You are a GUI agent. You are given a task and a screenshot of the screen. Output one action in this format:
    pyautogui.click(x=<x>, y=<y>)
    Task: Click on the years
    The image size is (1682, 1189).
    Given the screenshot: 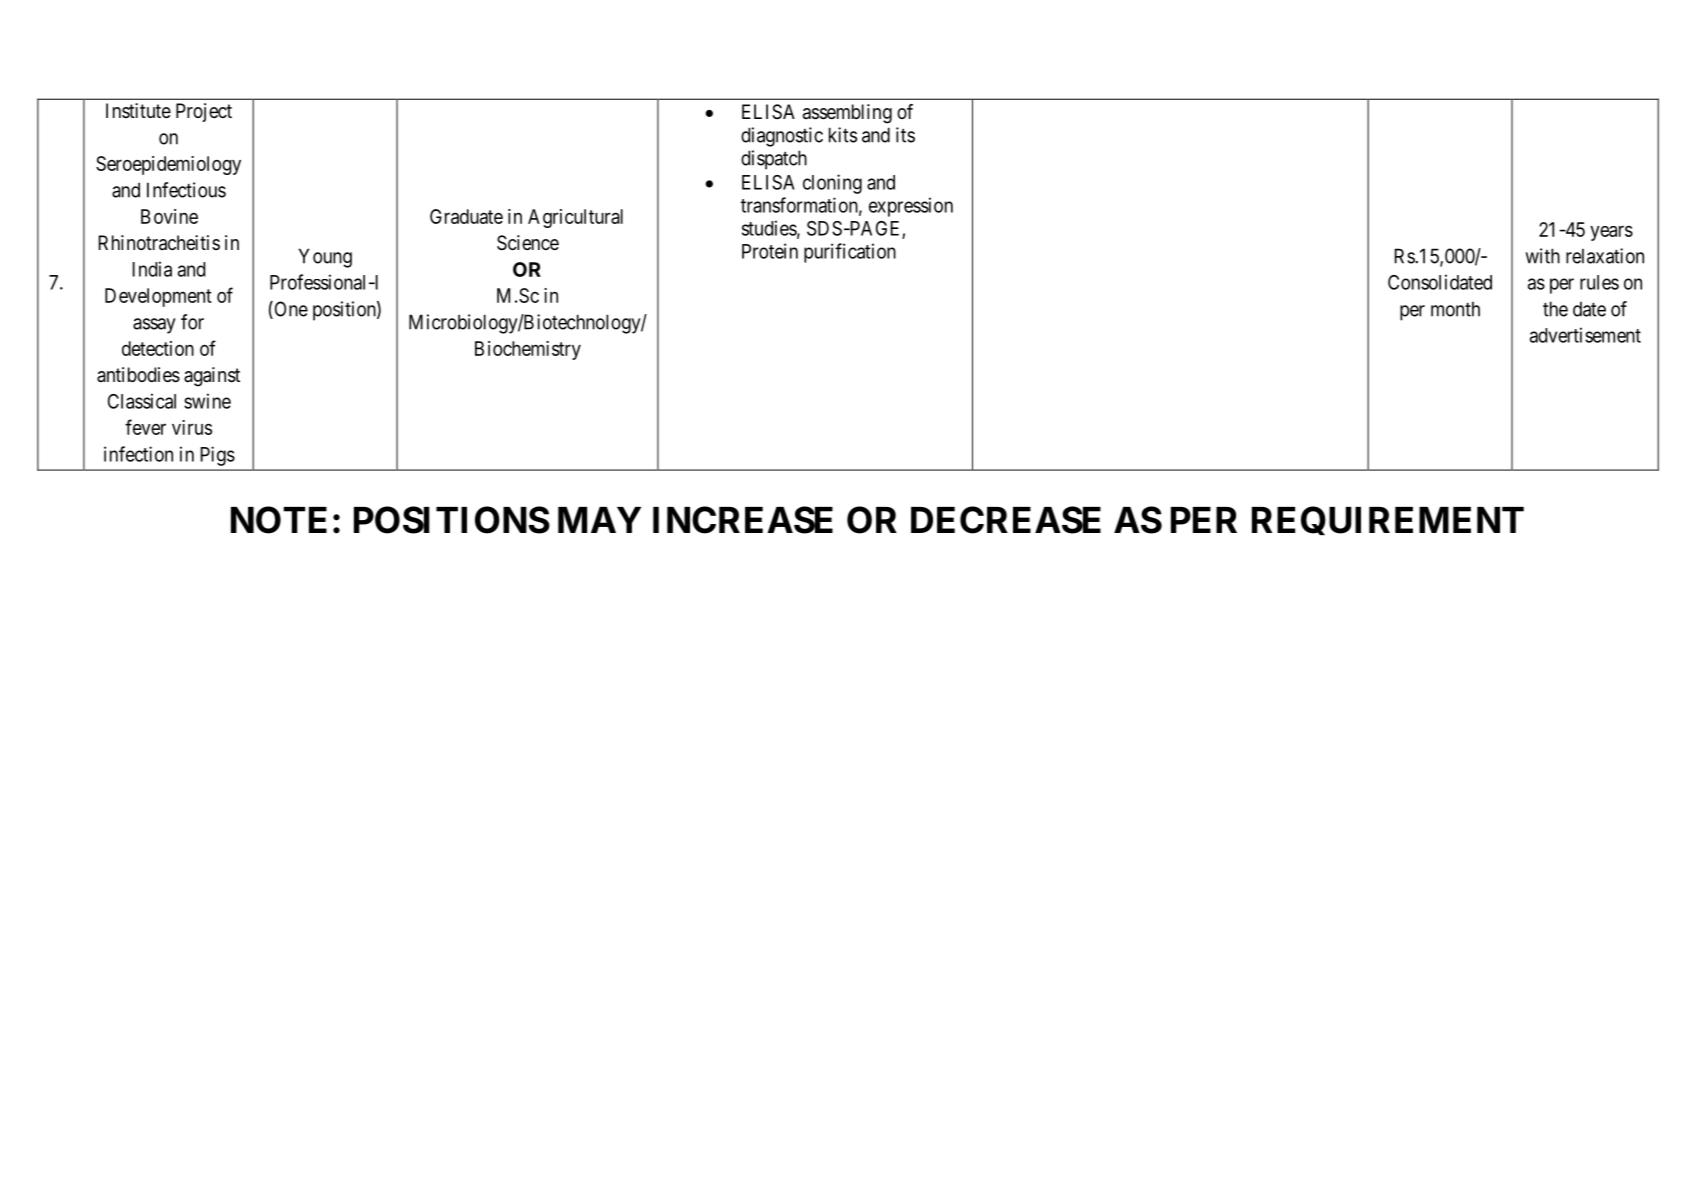 What is the action you would take?
    pyautogui.click(x=1611, y=233)
